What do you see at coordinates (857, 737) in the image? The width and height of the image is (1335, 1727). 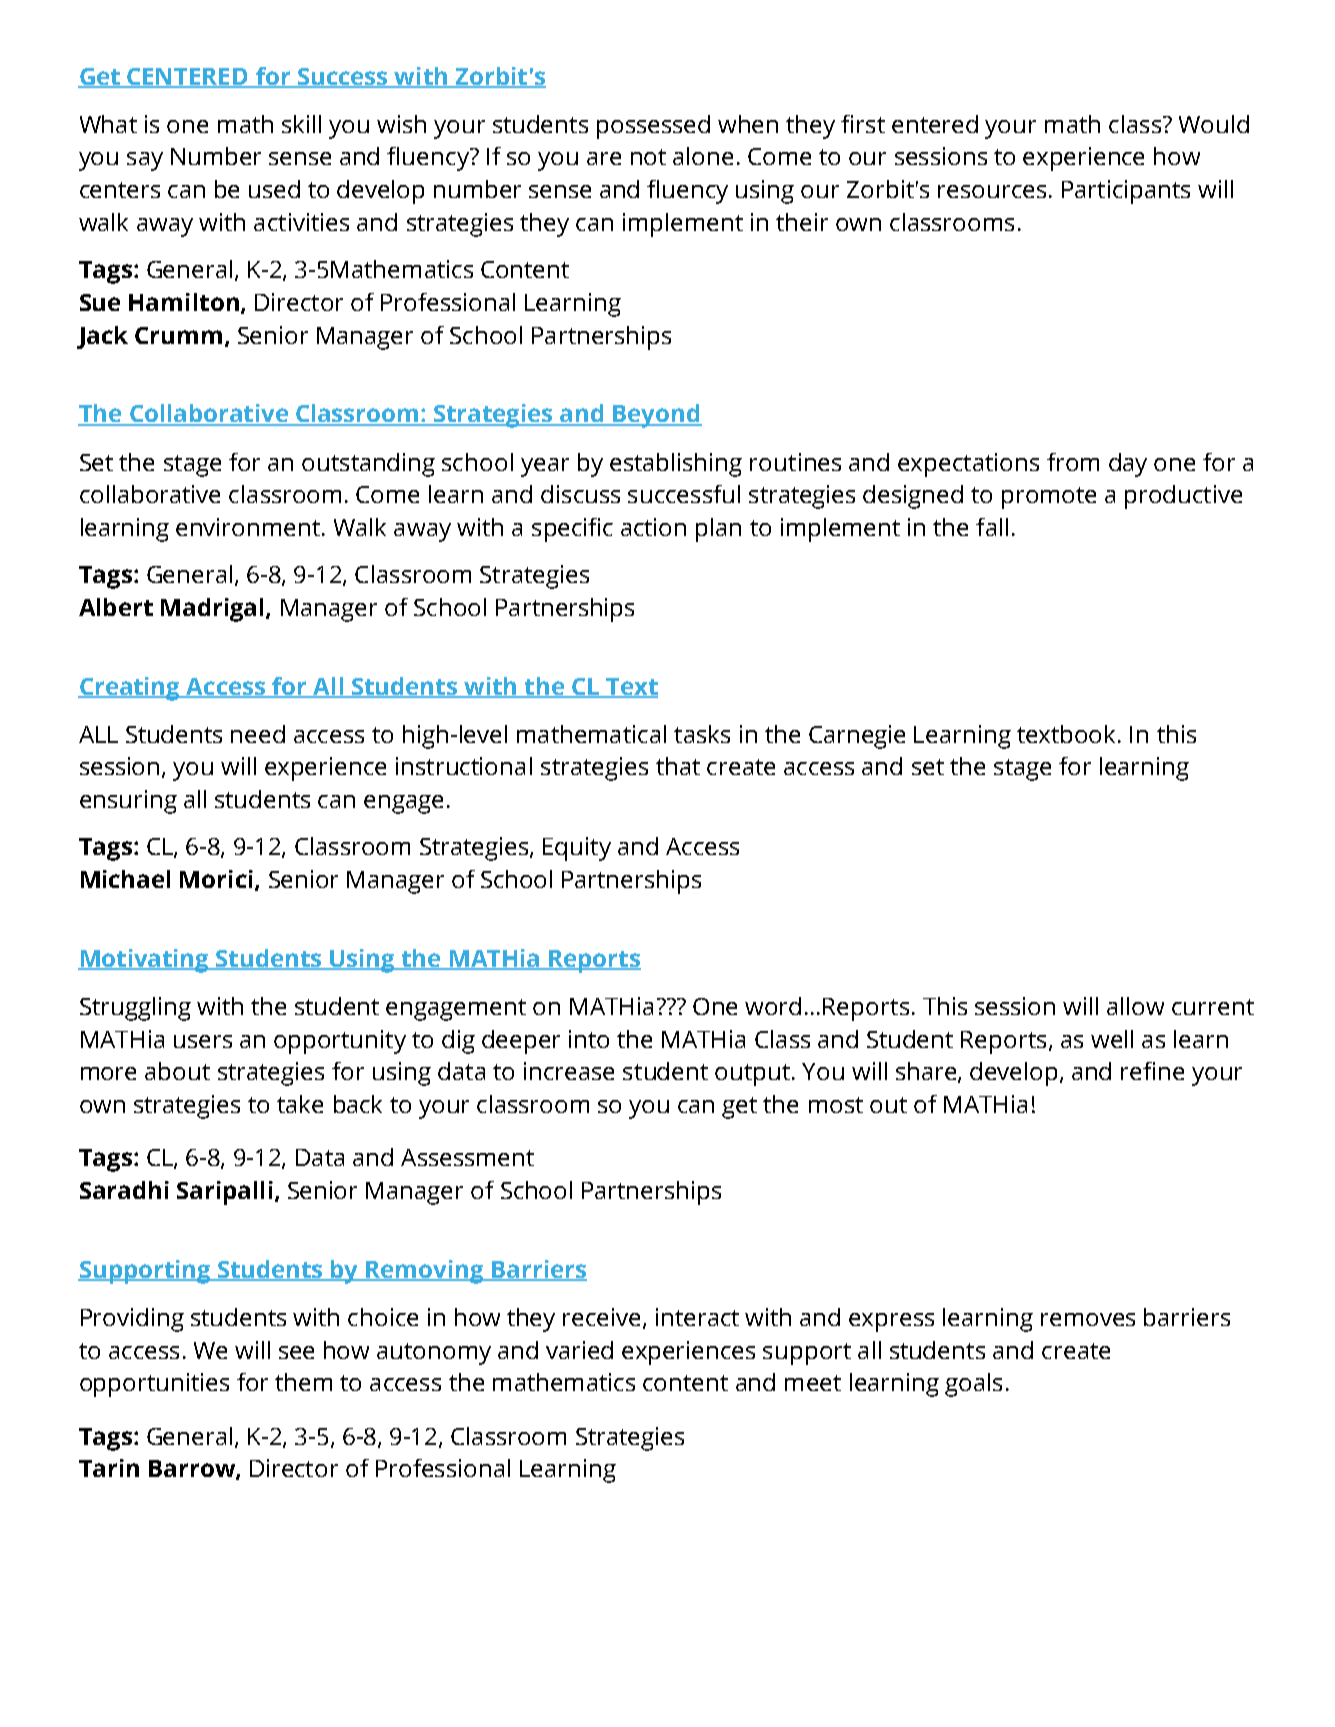 I see `Carnegie` at bounding box center [857, 737].
